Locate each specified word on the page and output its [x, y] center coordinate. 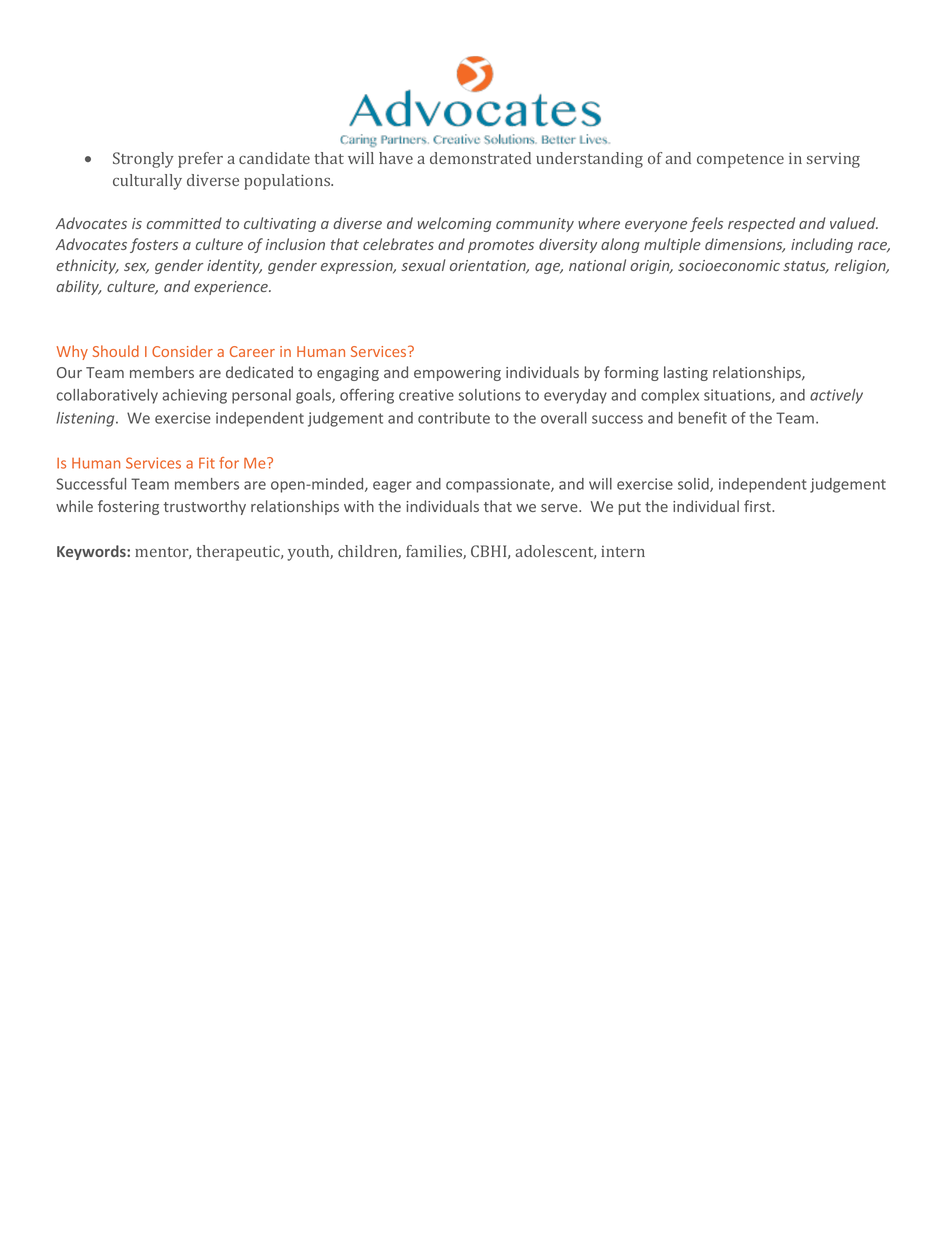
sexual [423, 265]
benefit [703, 418]
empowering [457, 374]
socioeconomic [729, 265]
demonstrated [480, 158]
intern [623, 551]
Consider [182, 351]
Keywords [92, 552]
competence [740, 161]
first [758, 506]
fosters [154, 245]
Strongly [143, 160]
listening [86, 419]
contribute [454, 418]
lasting [686, 373]
